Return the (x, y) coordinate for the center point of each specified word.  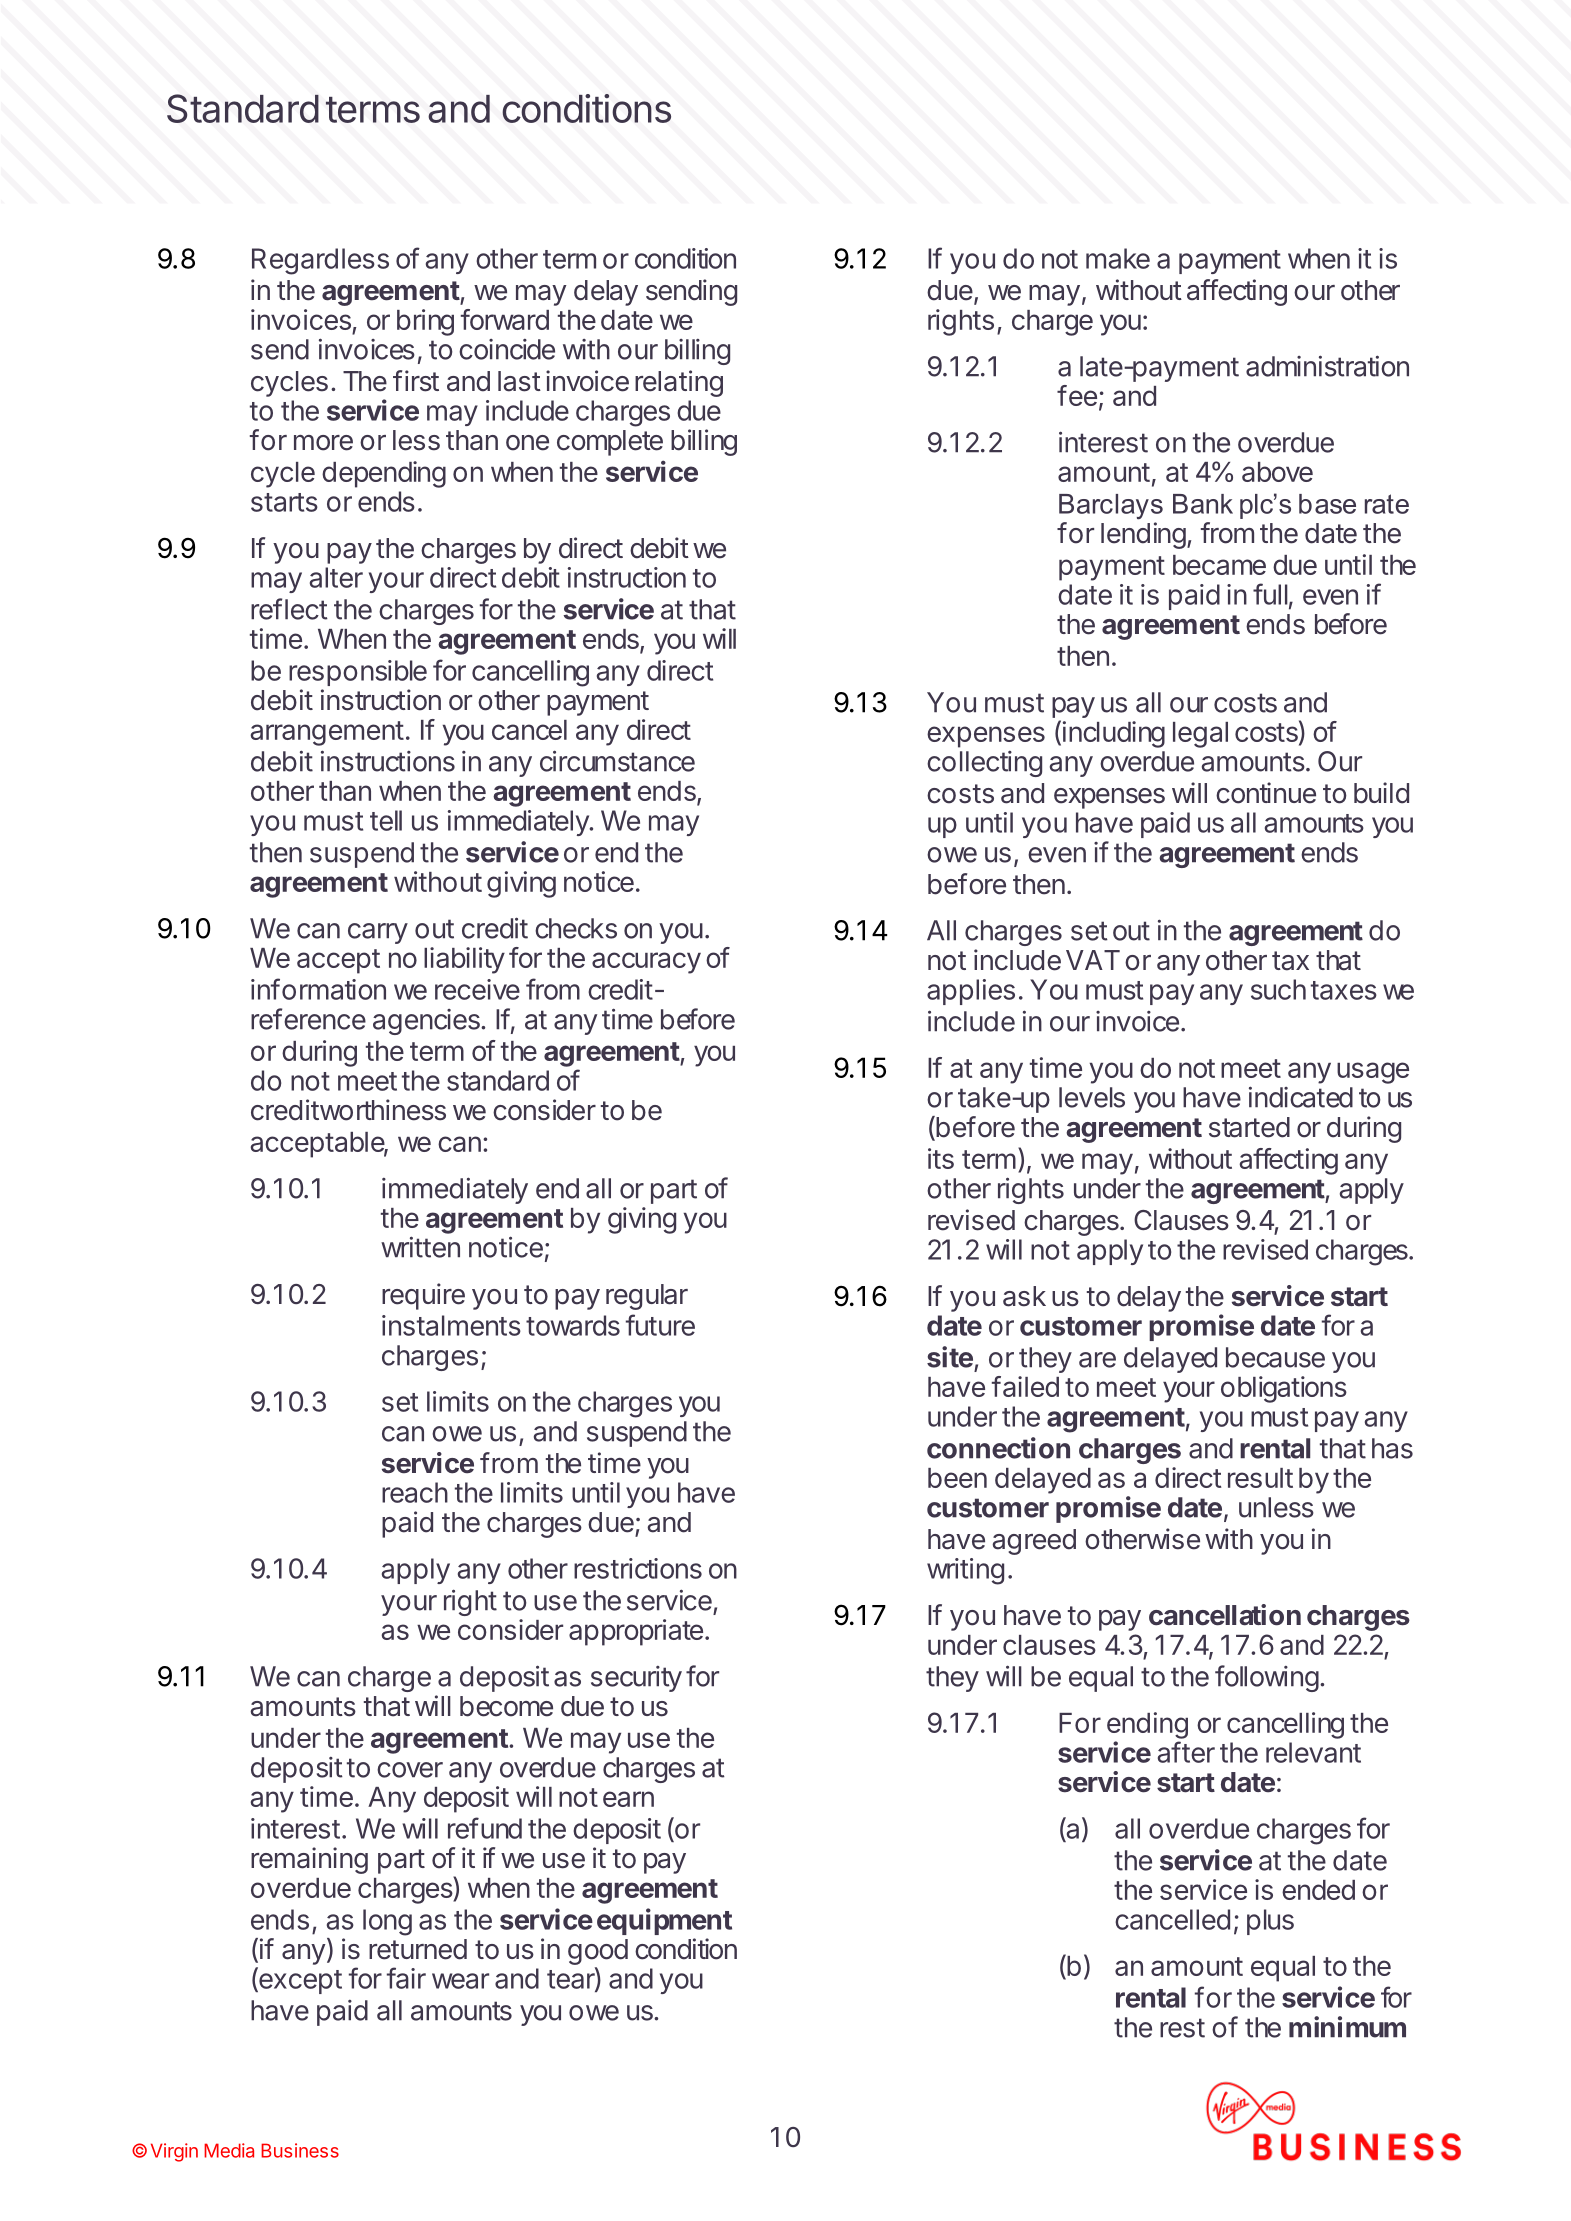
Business (300, 2150)
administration (1327, 366)
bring (425, 322)
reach (415, 1492)
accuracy (646, 963)
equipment (664, 1921)
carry (378, 933)
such (1278, 989)
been (957, 1478)
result (1260, 1478)
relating (679, 383)
